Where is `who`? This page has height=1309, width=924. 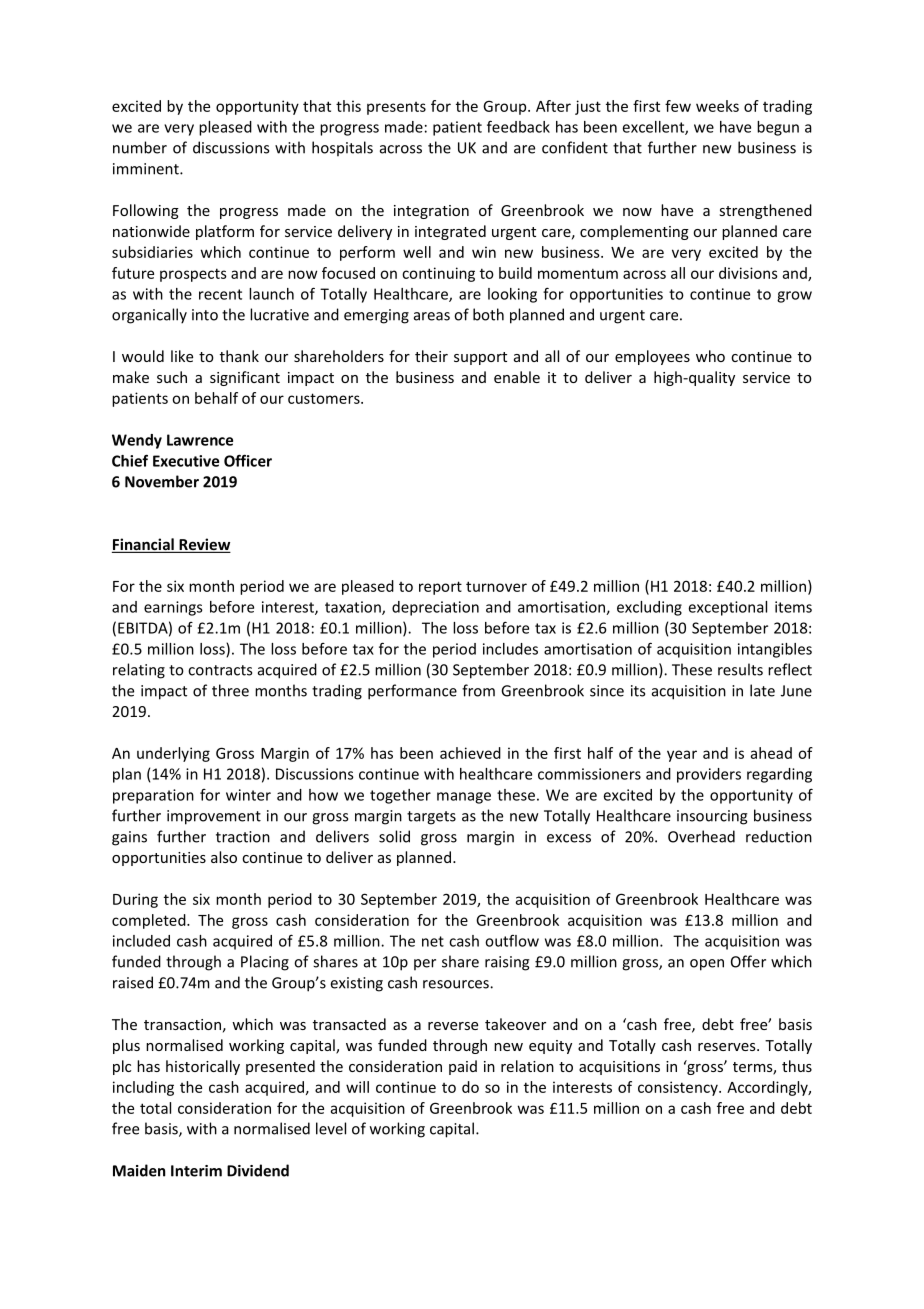
who is located at coordinates (710, 356).
